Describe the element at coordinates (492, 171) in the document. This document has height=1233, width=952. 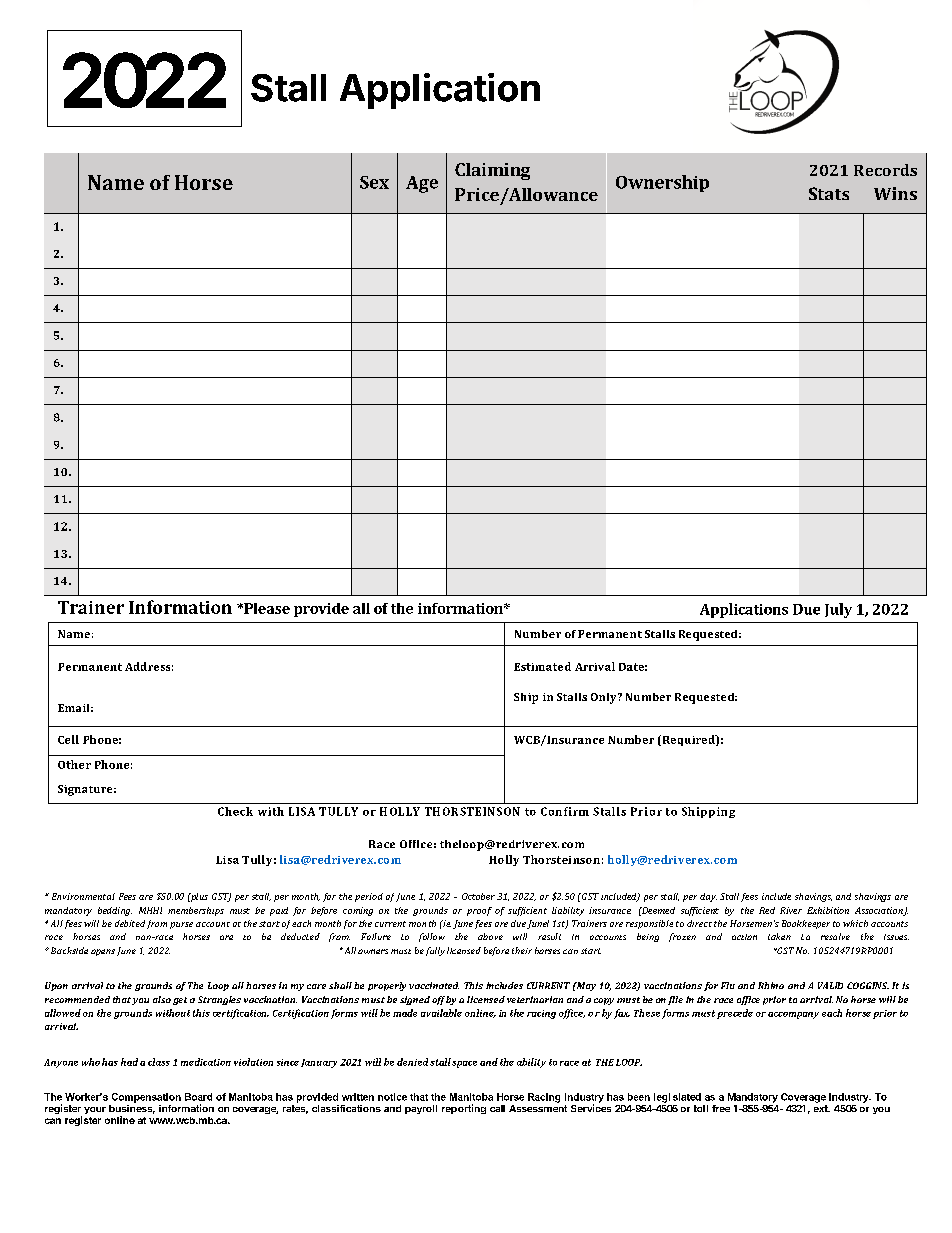
I see `Claiming` at that location.
